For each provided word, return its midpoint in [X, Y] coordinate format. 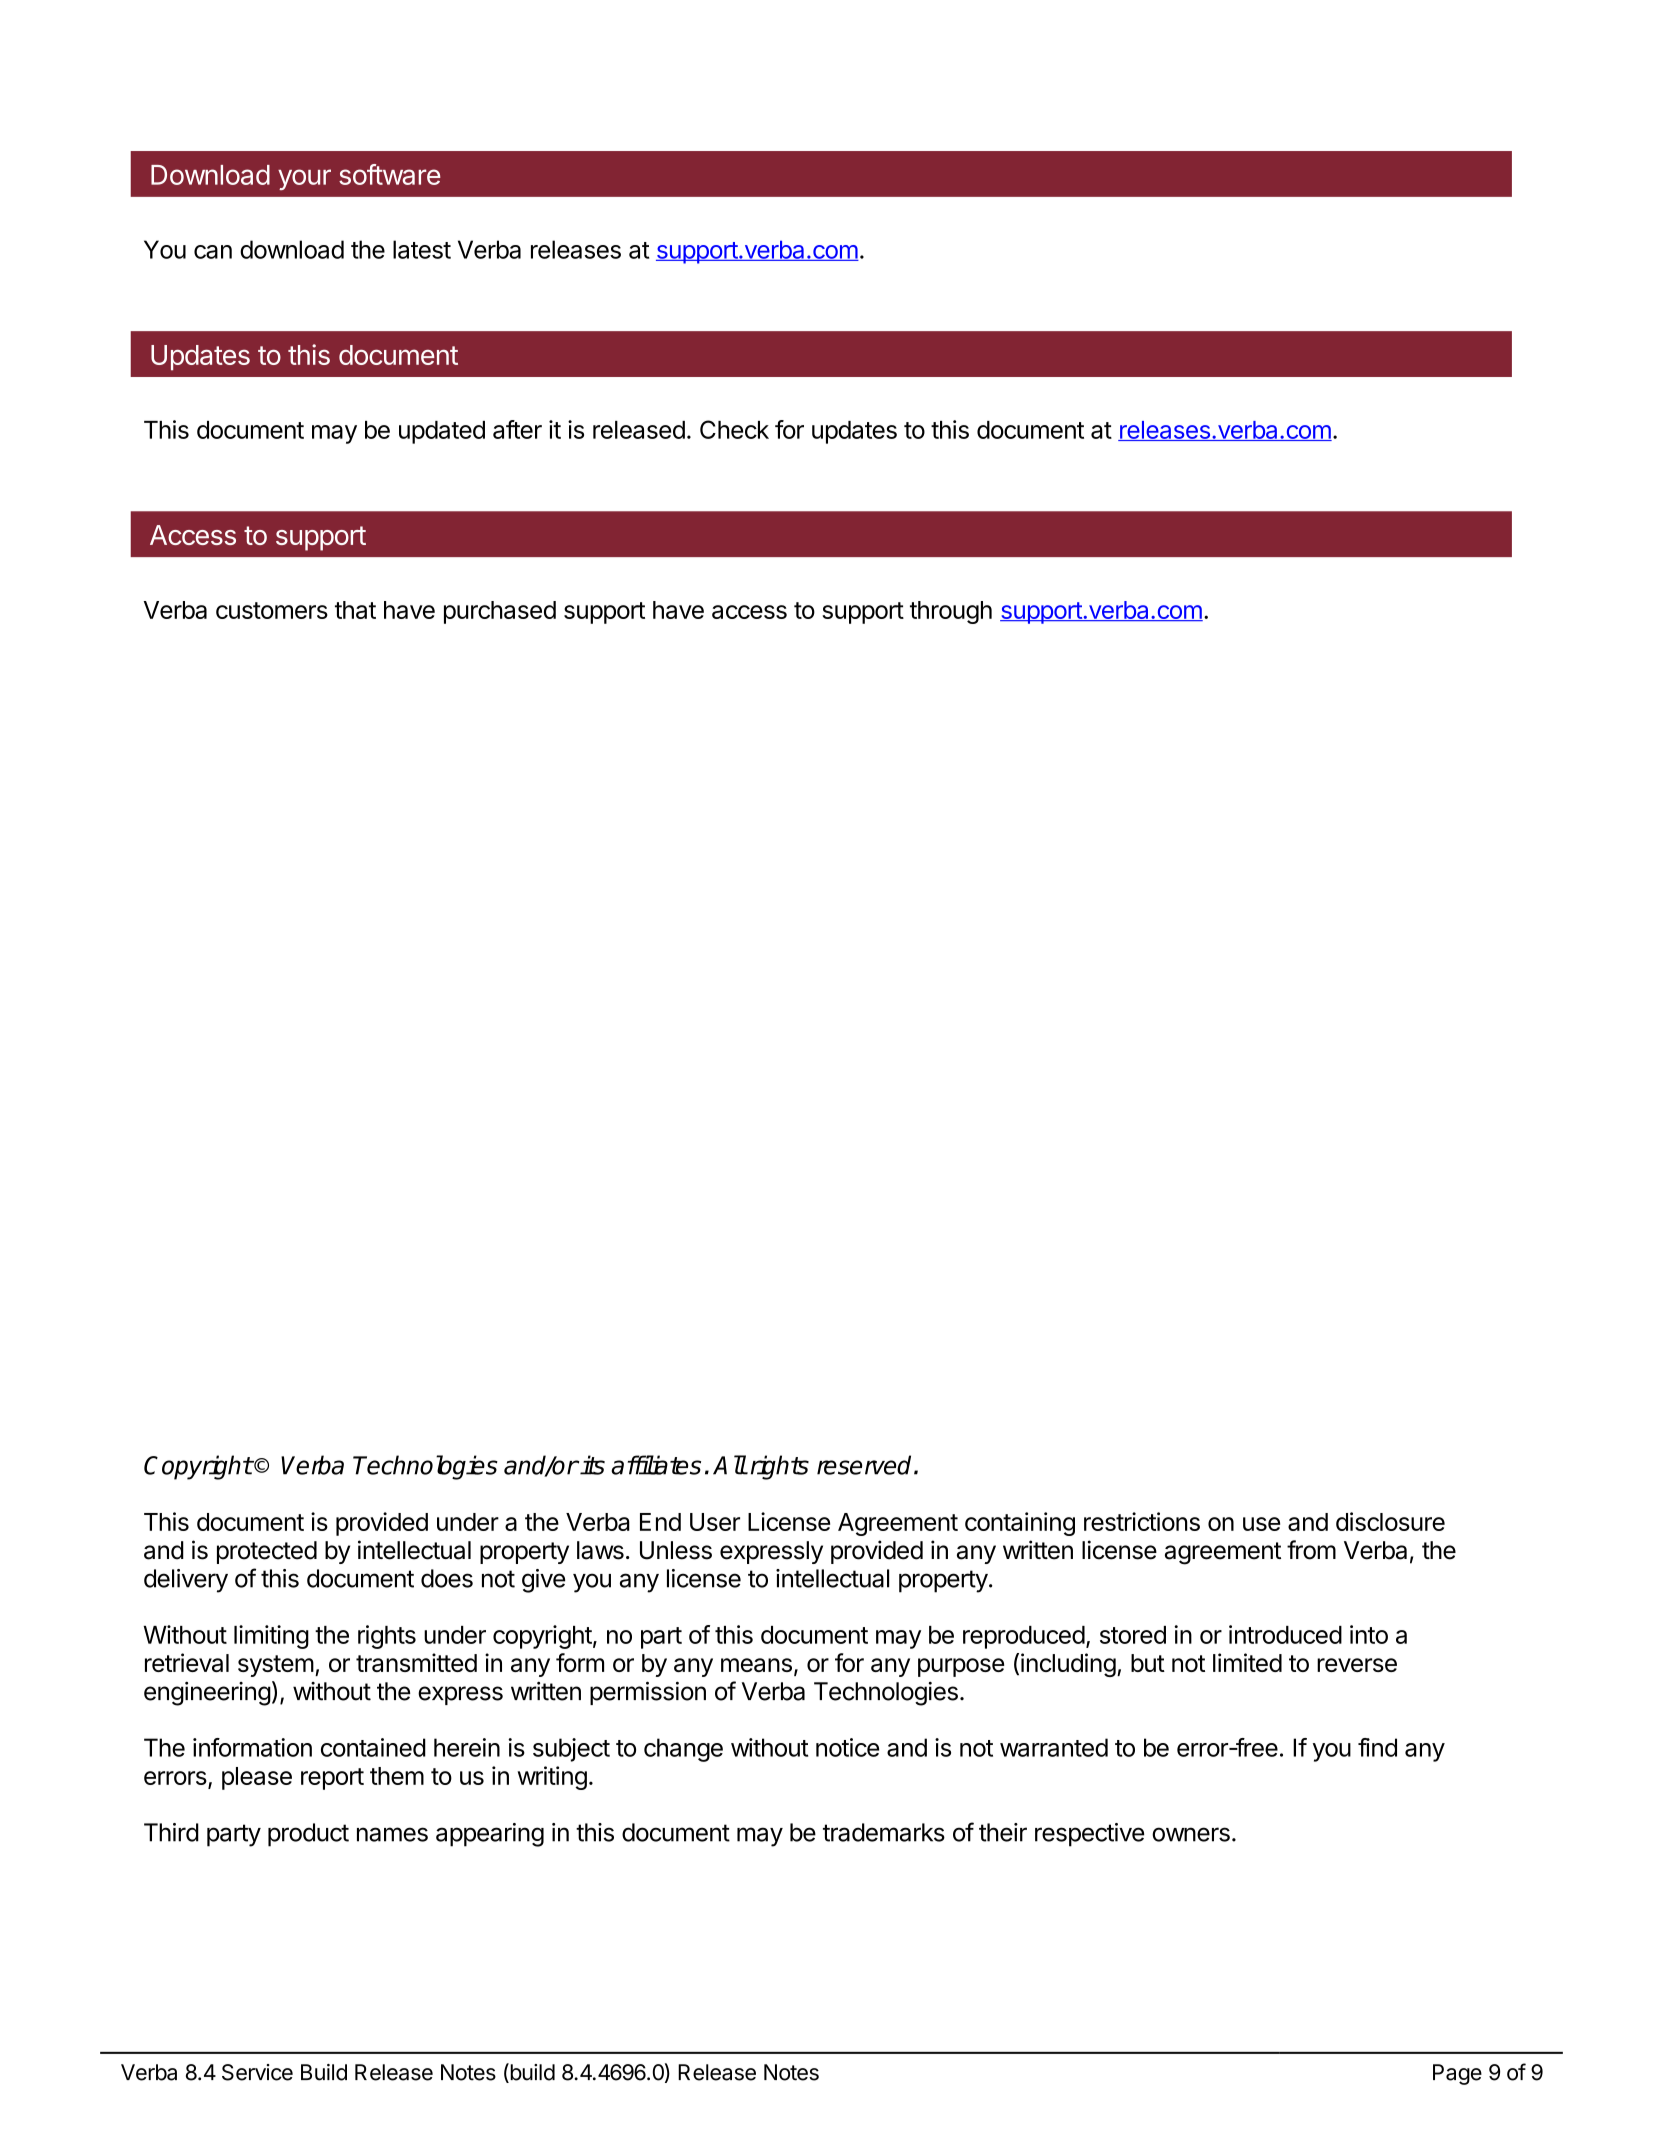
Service [257, 2072]
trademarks [884, 1832]
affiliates [656, 1465]
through [951, 612]
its [592, 1465]
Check [734, 429]
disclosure [1390, 1521]
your [304, 179]
